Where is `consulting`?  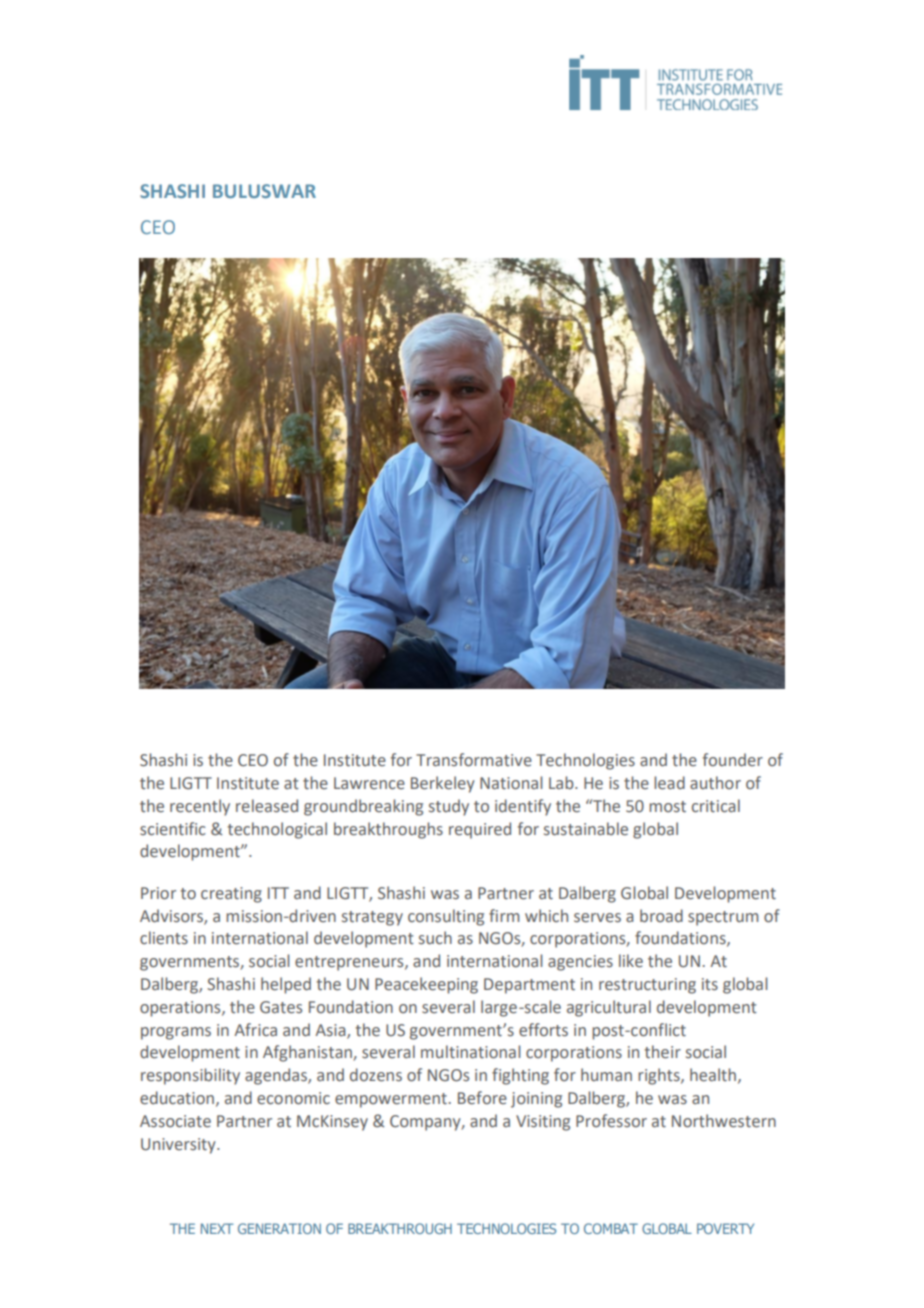
consulting is located at coordinates (446, 917).
